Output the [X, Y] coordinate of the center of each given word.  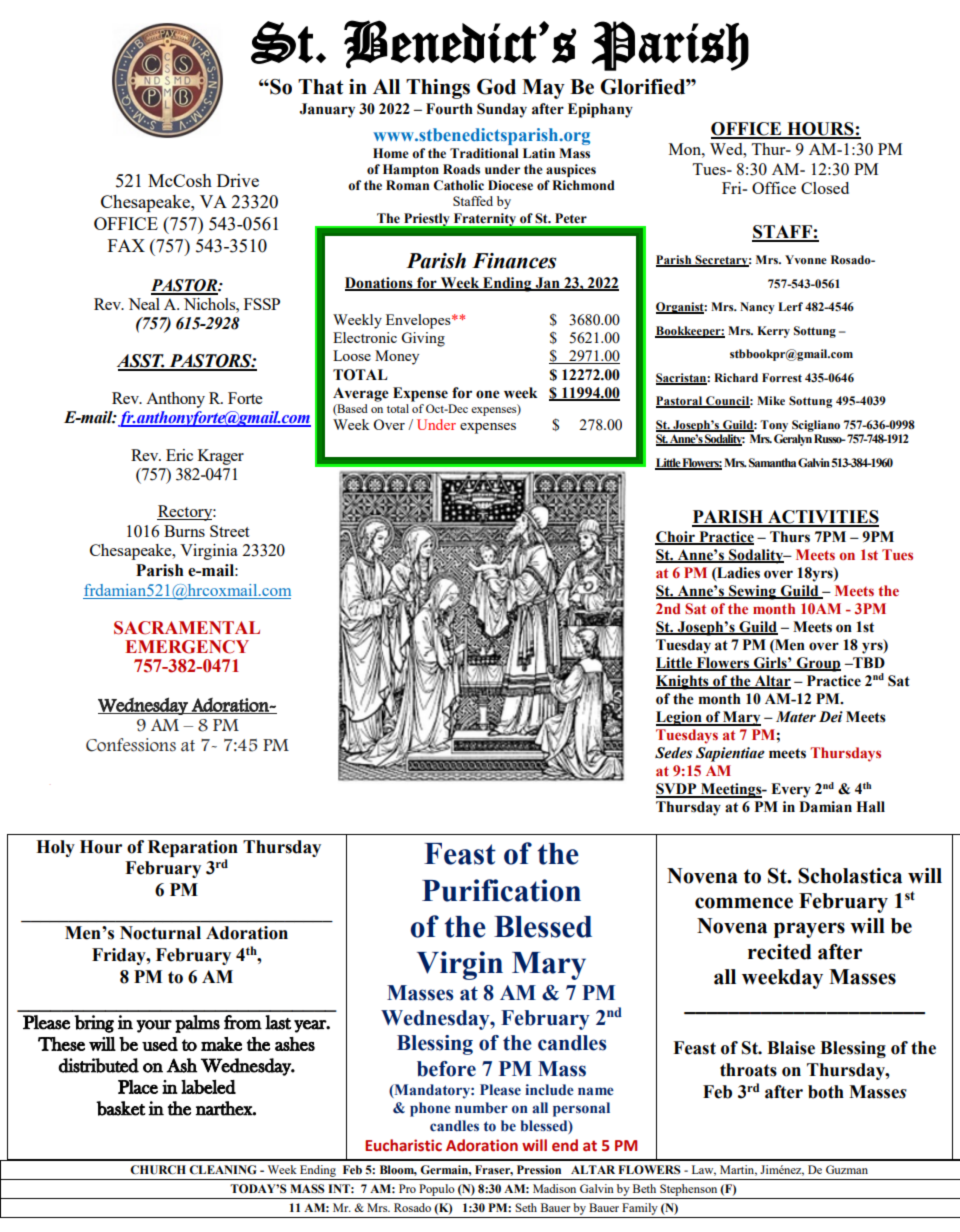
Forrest [782, 378]
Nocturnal [160, 933]
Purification [501, 890]
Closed [825, 188]
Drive [238, 180]
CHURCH [158, 1170]
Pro [407, 1188]
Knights [683, 682]
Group [818, 664]
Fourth [449, 109]
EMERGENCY [187, 647]
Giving [423, 339]
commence [744, 903]
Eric [179, 455]
